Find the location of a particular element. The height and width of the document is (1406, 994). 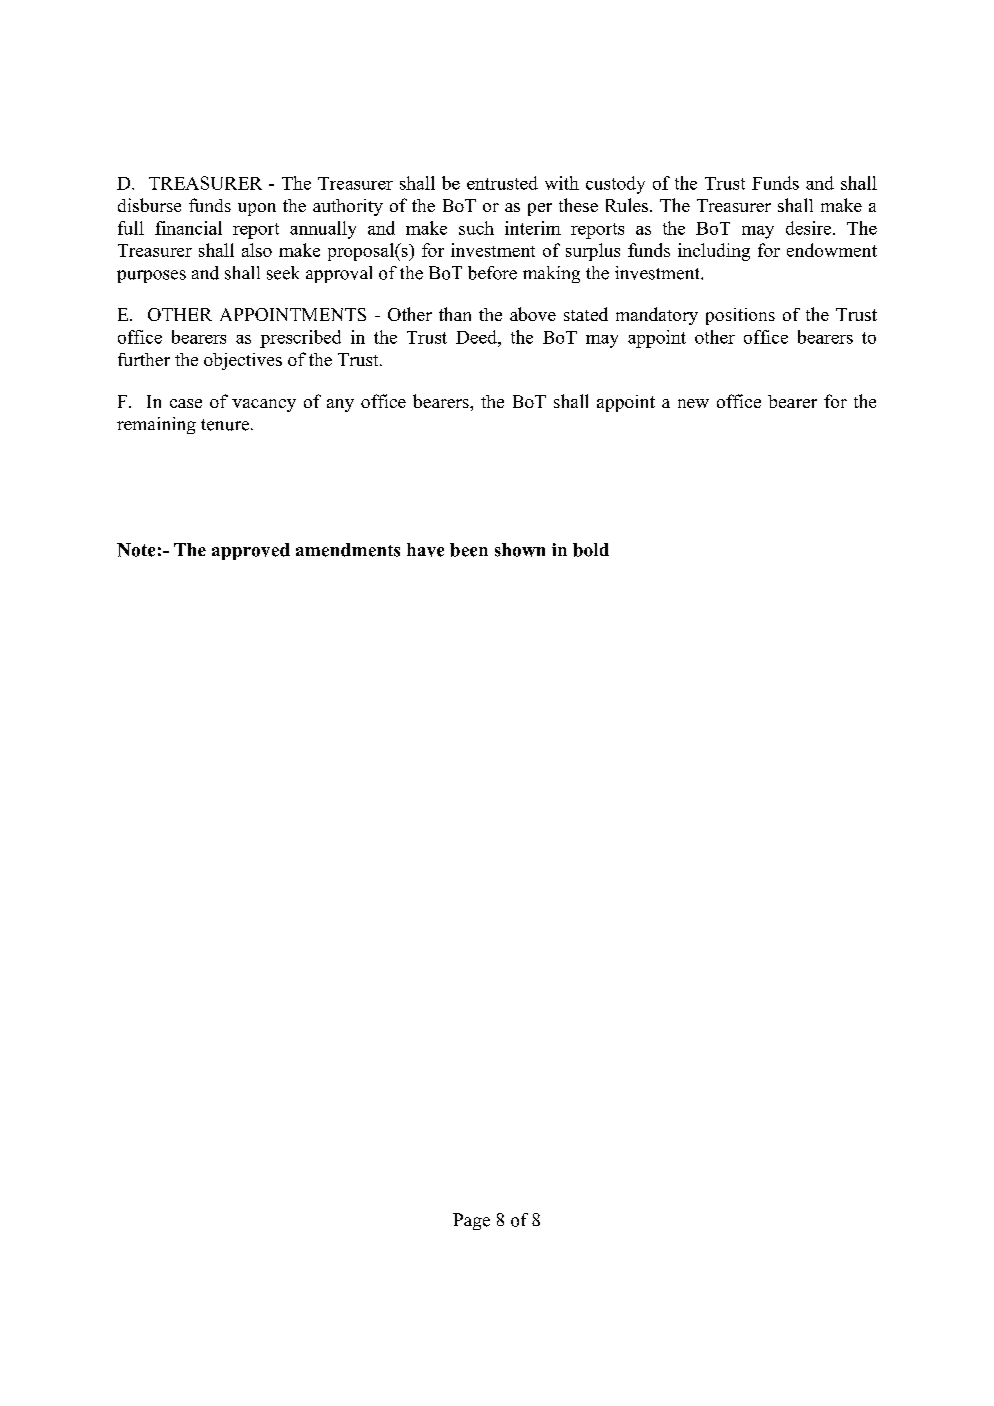

tenure is located at coordinates (225, 425).
